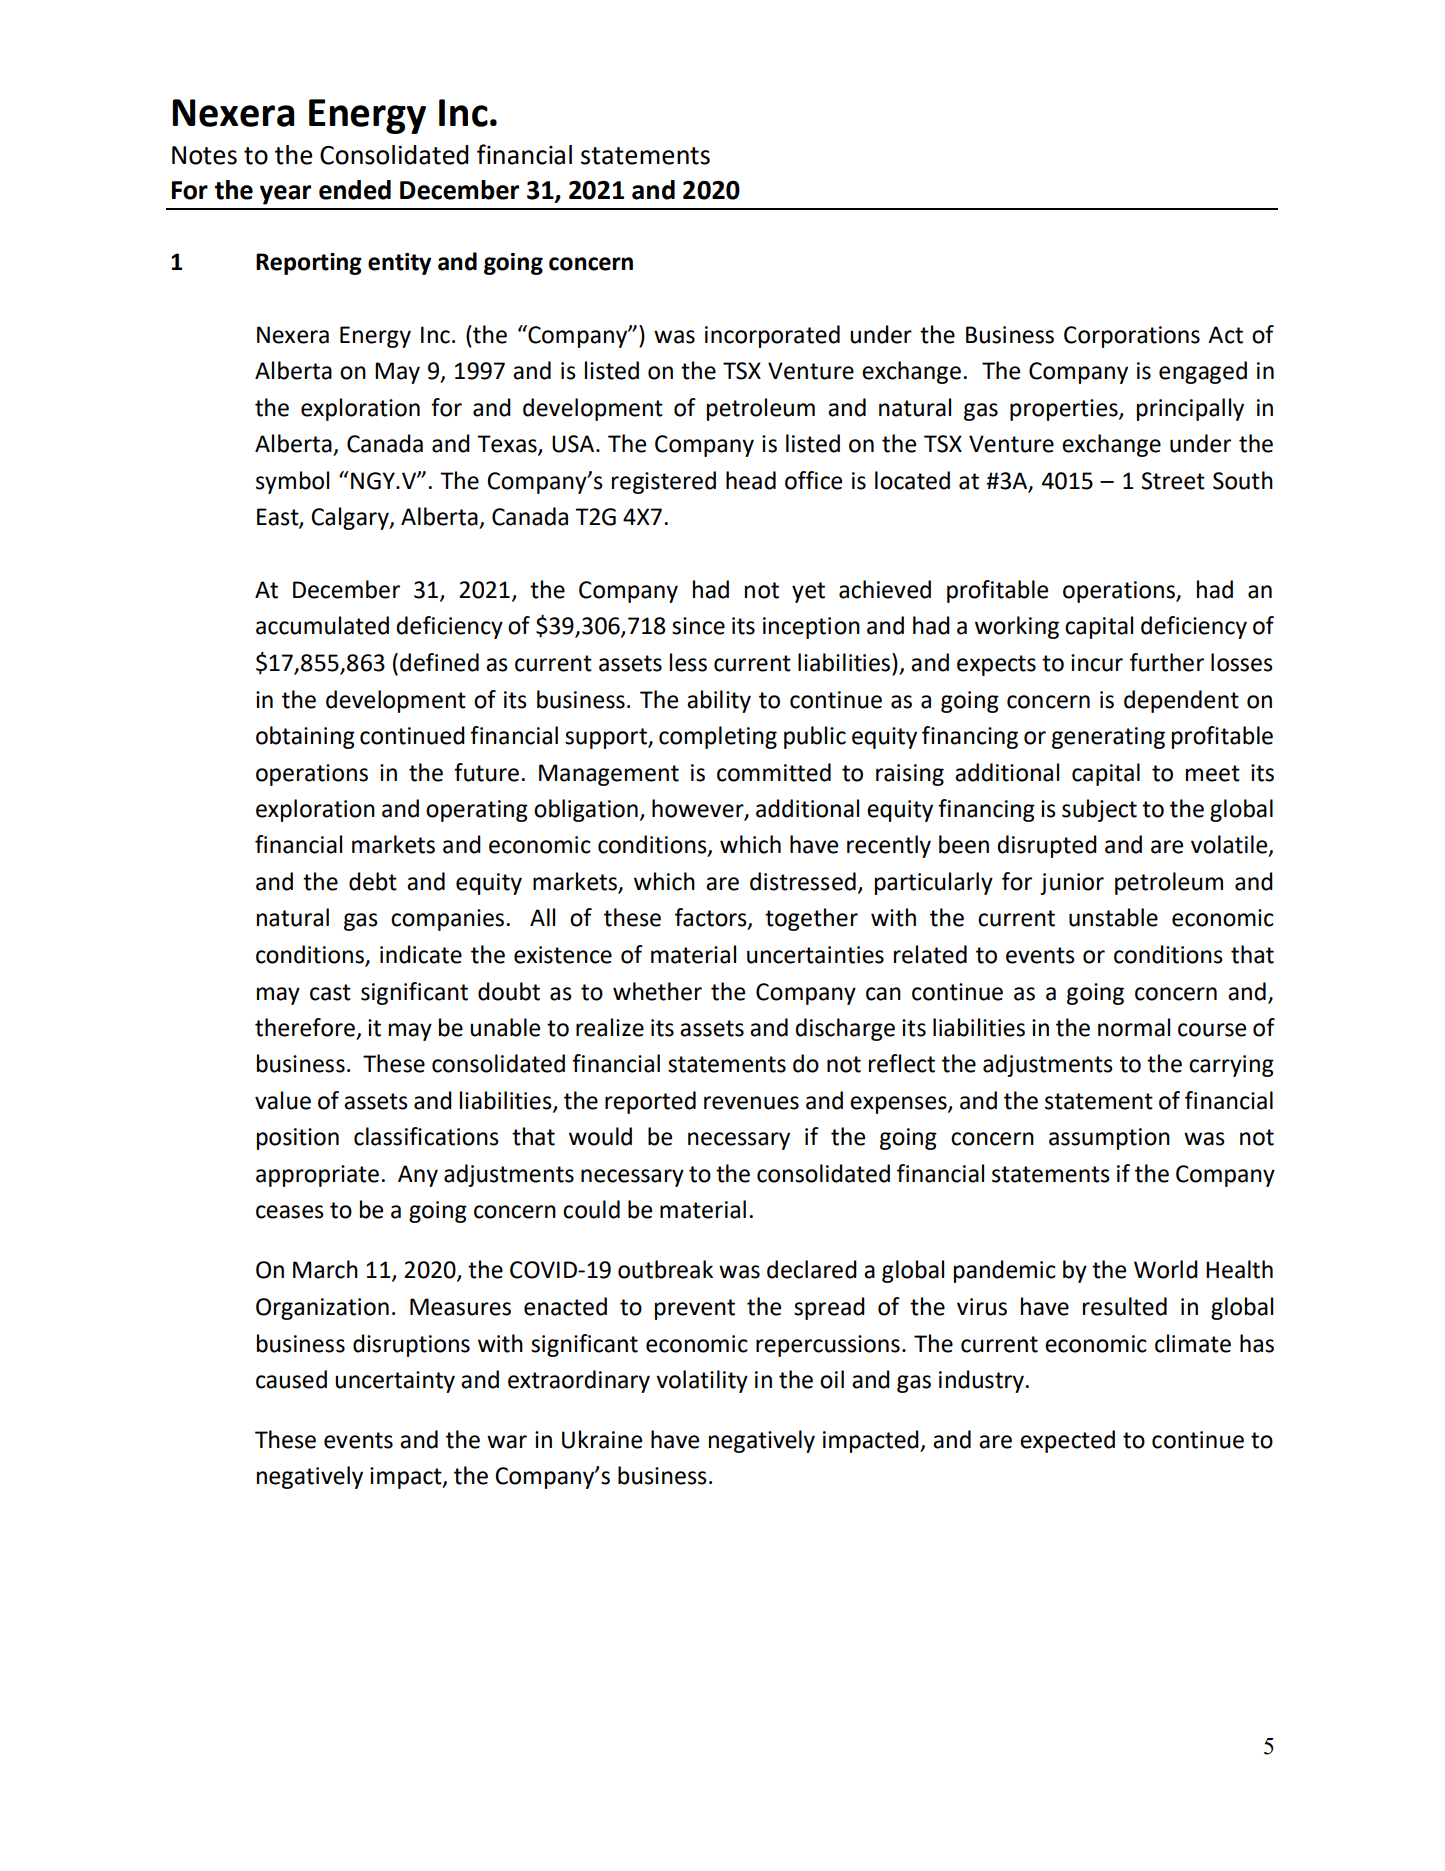  I want to click on however, so click(699, 809).
